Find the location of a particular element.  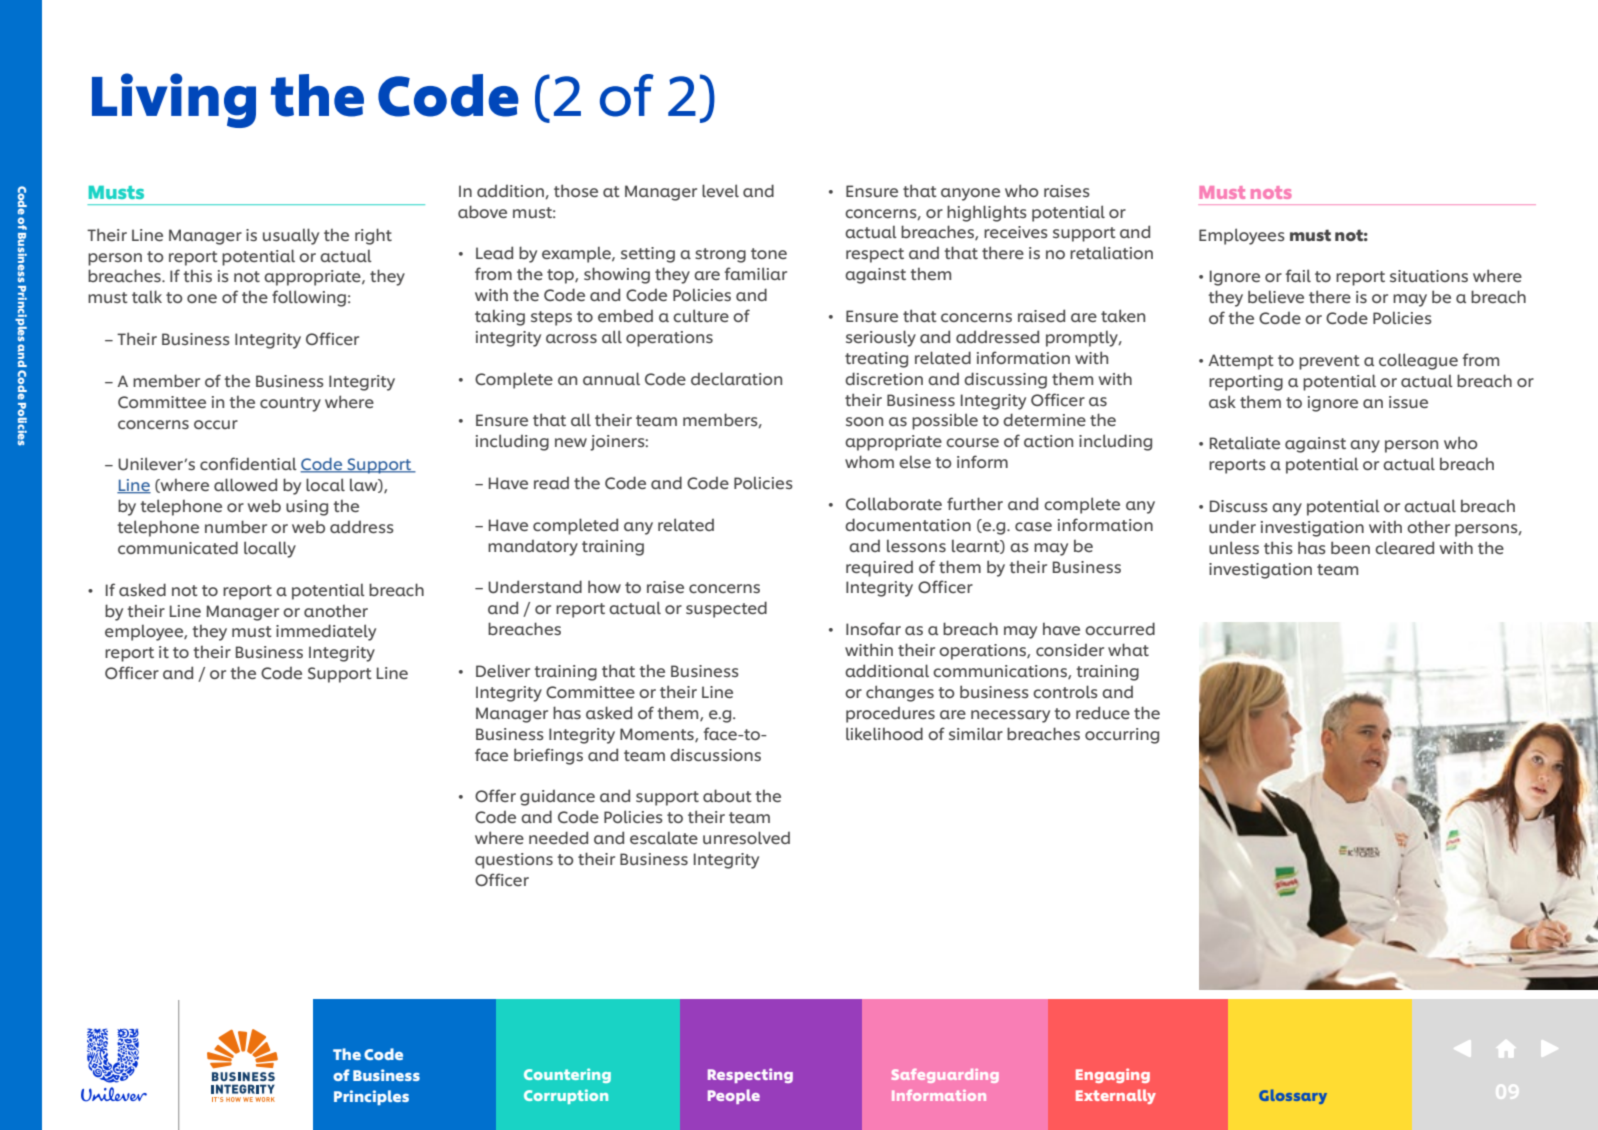

guidance is located at coordinates (557, 798).
